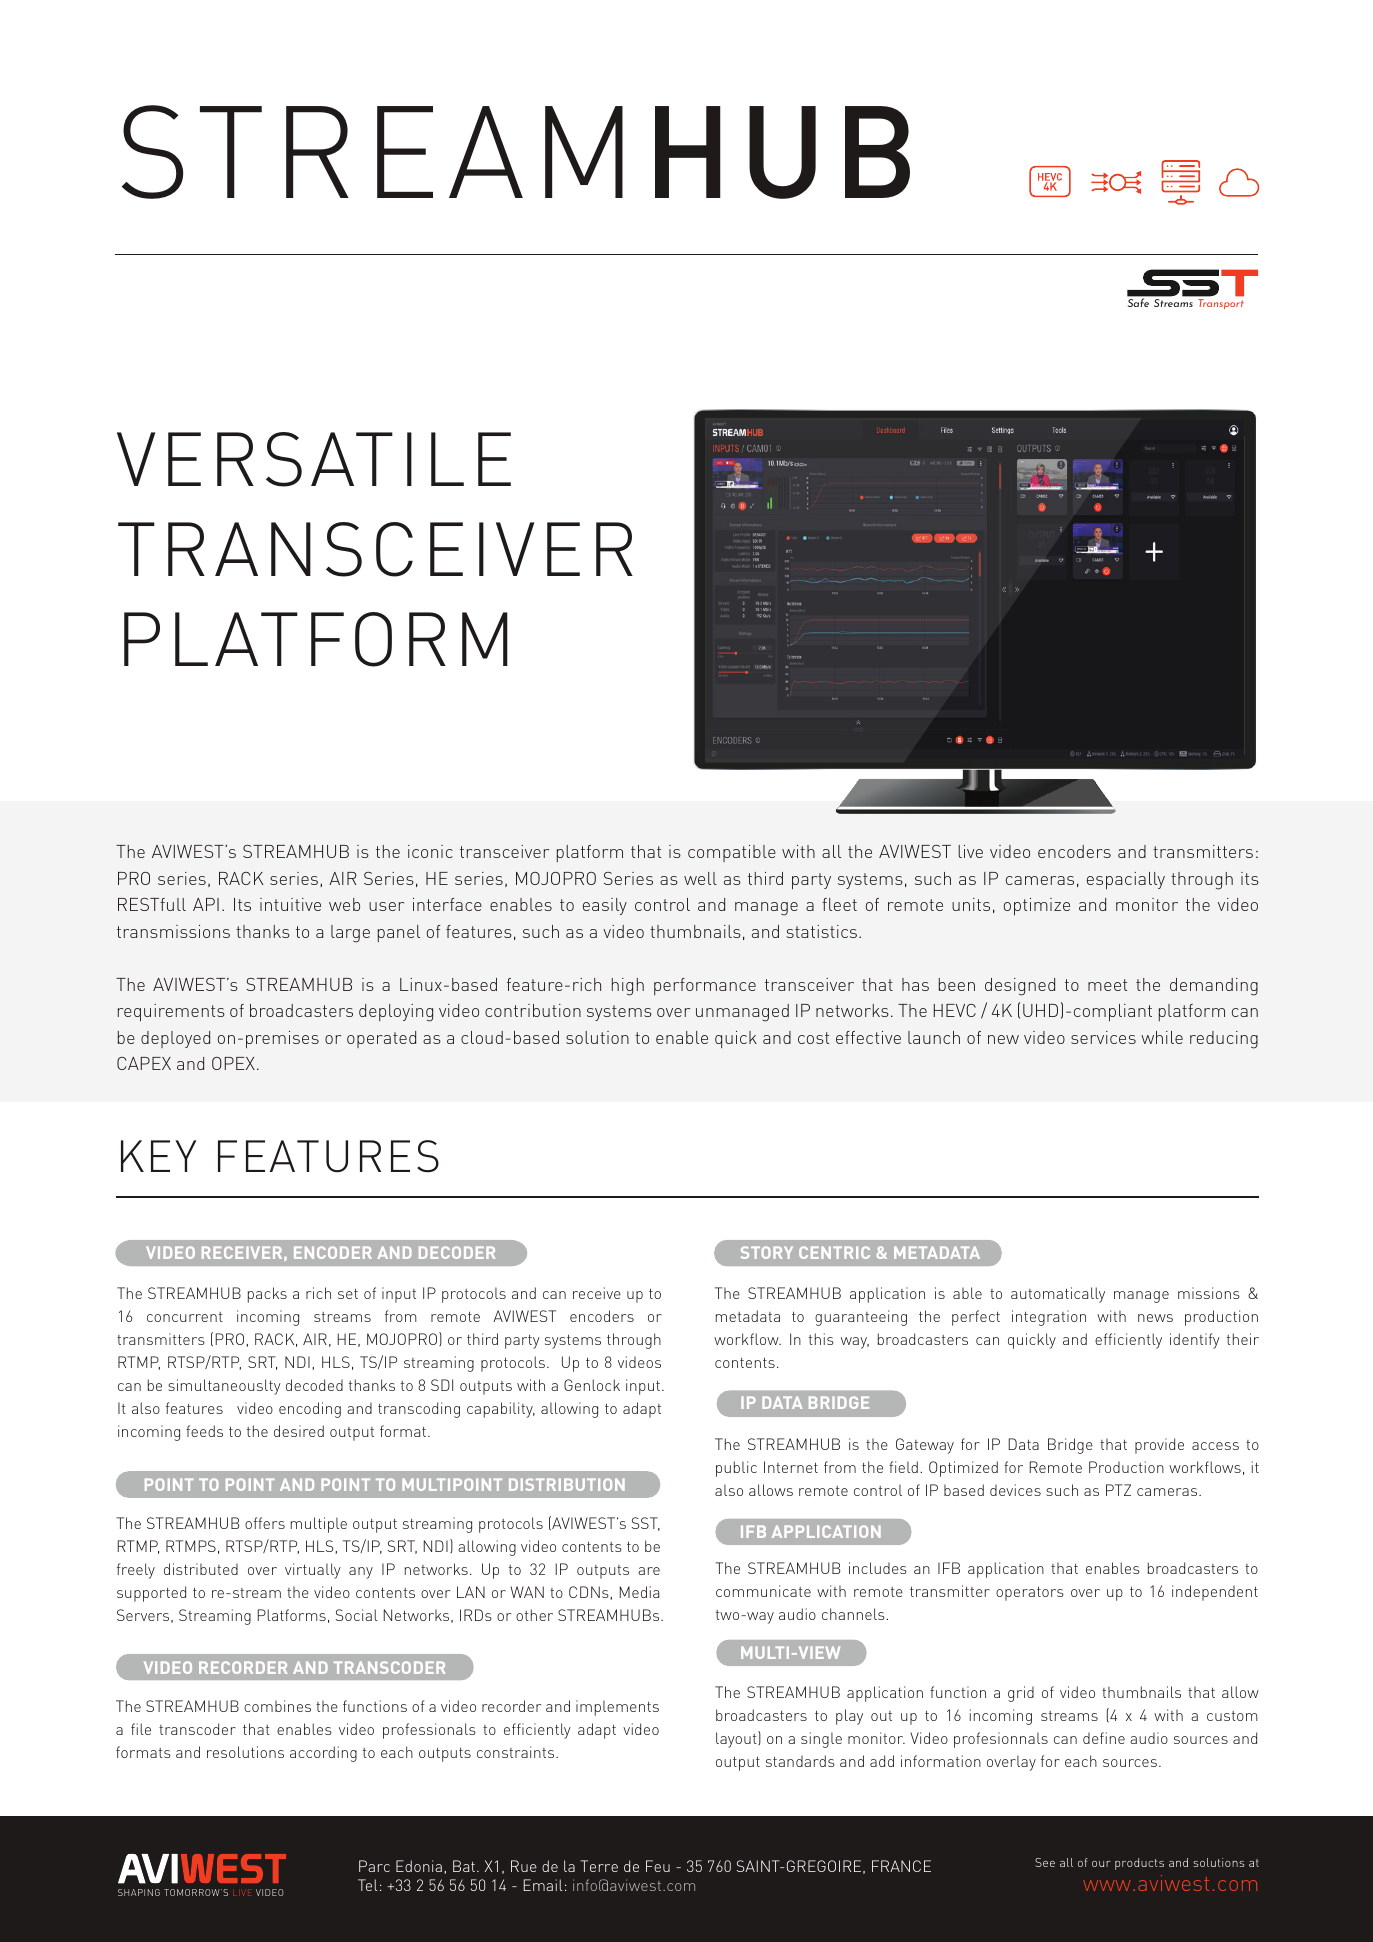  What do you see at coordinates (658, 1866) in the screenshot?
I see `Feu` at bounding box center [658, 1866].
